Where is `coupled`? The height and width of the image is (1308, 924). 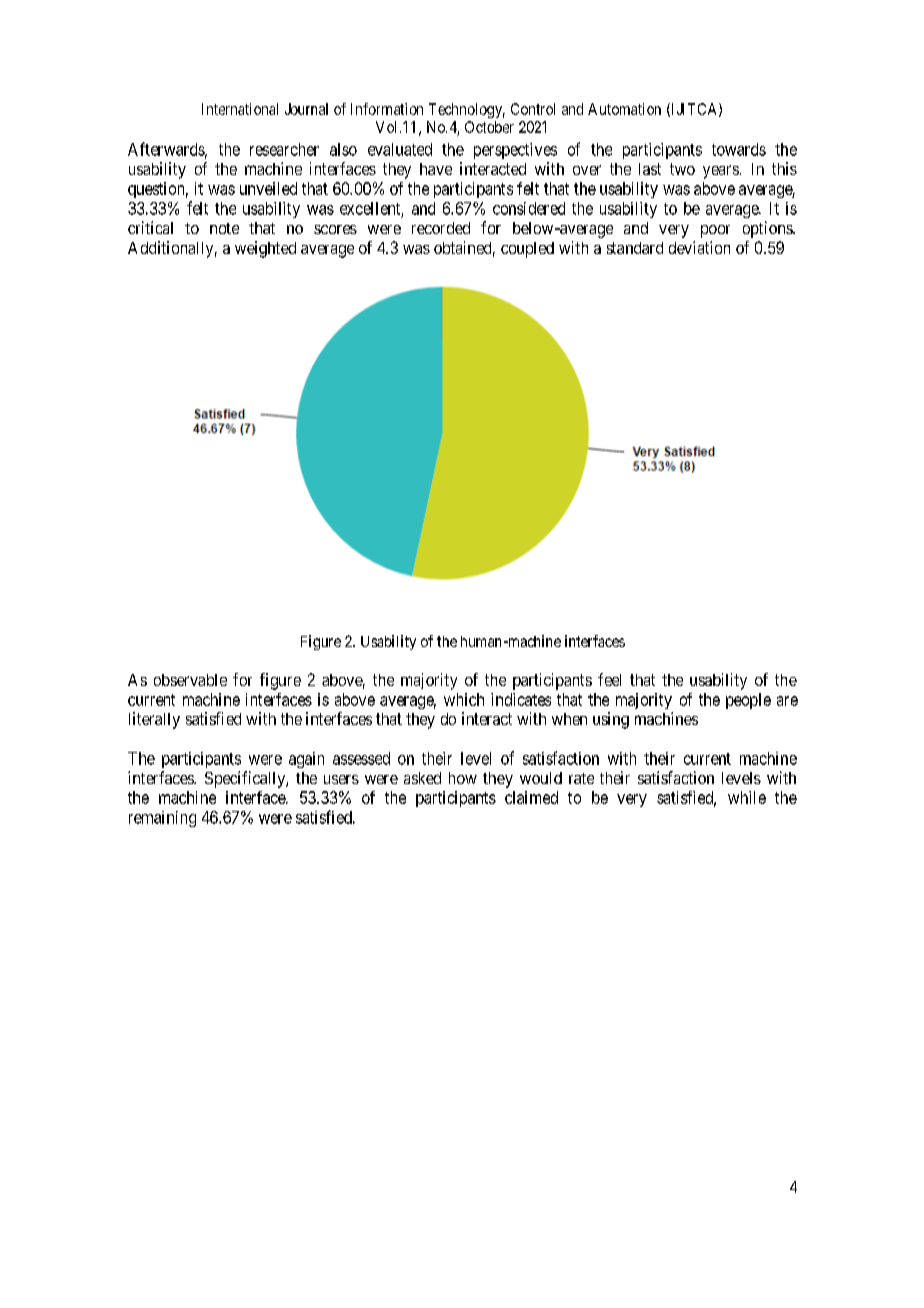
coupled is located at coordinates (527, 250).
